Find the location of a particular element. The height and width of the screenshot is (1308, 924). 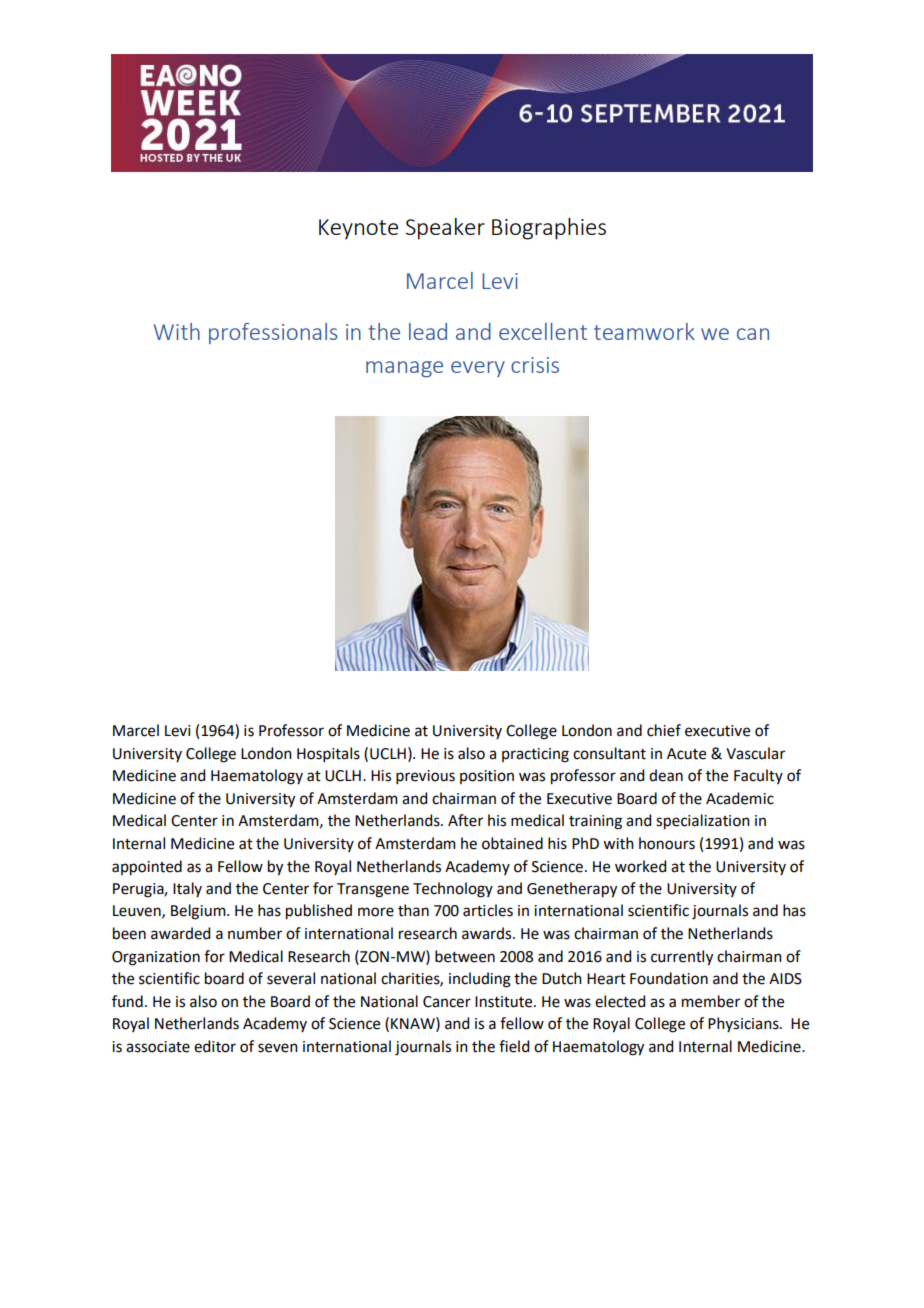

editor is located at coordinates (215, 1046).
